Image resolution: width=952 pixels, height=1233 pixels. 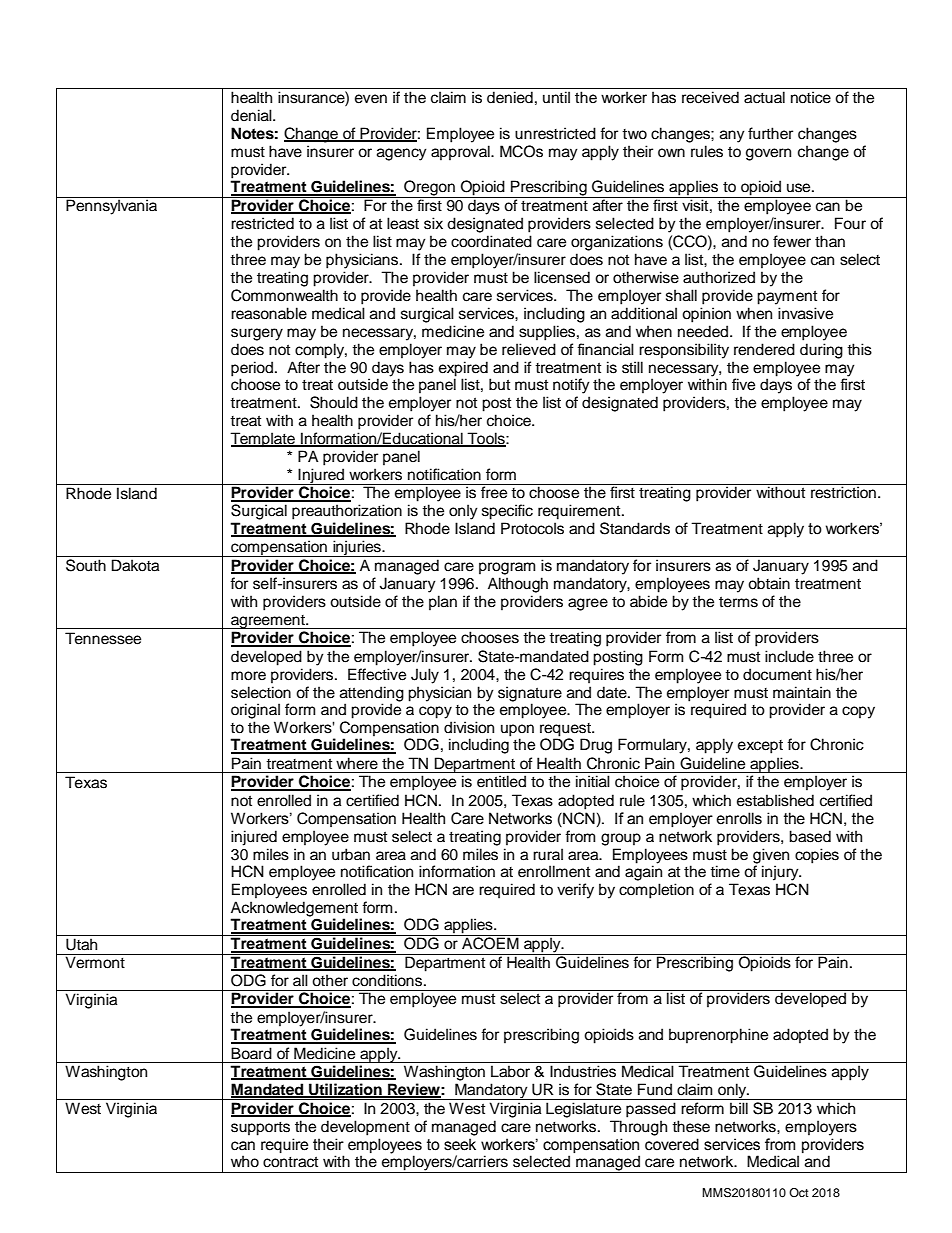 I want to click on further, so click(x=770, y=133).
